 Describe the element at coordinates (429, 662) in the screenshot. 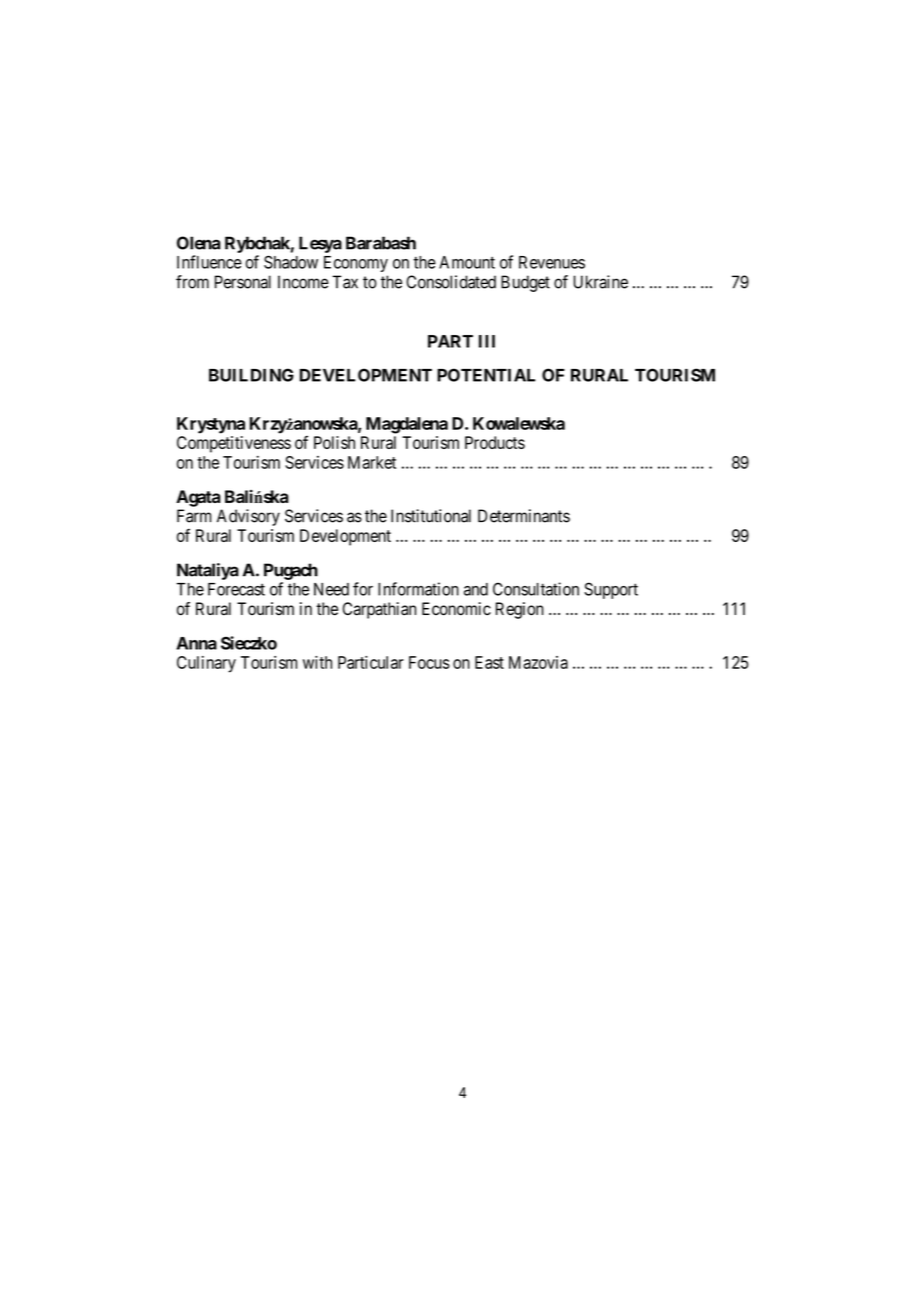

I see `Focus` at that location.
